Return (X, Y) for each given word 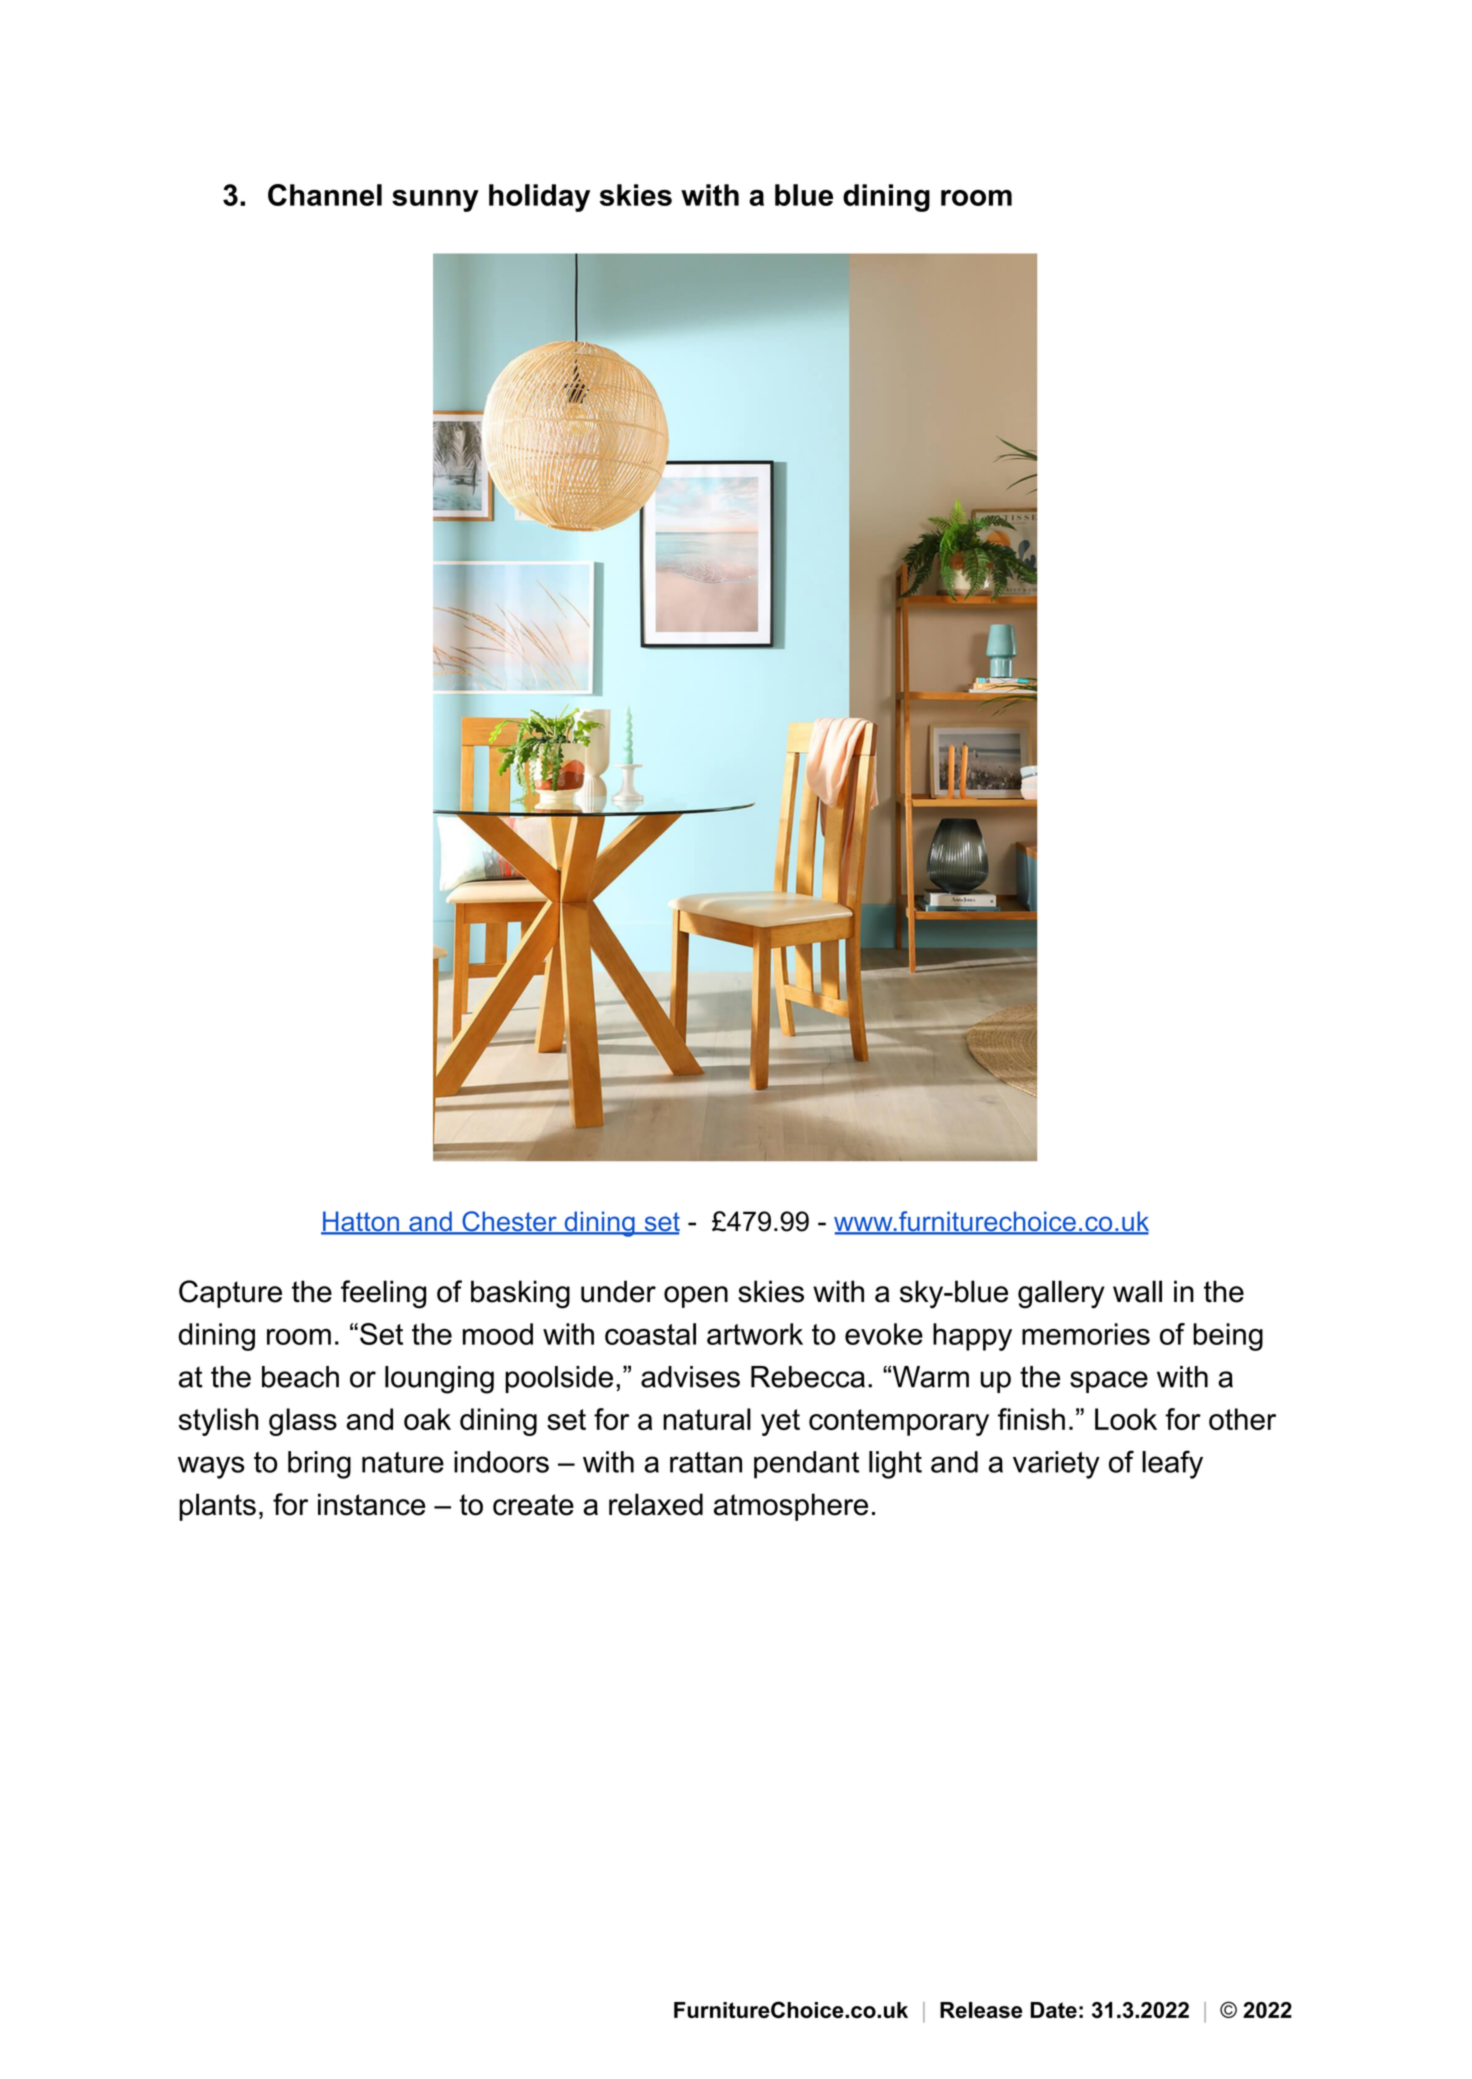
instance (371, 1504)
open (696, 1297)
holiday (539, 198)
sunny (435, 201)
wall (1137, 1291)
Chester (509, 1222)
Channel (325, 195)
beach (300, 1377)
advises (690, 1377)
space (1109, 1382)
